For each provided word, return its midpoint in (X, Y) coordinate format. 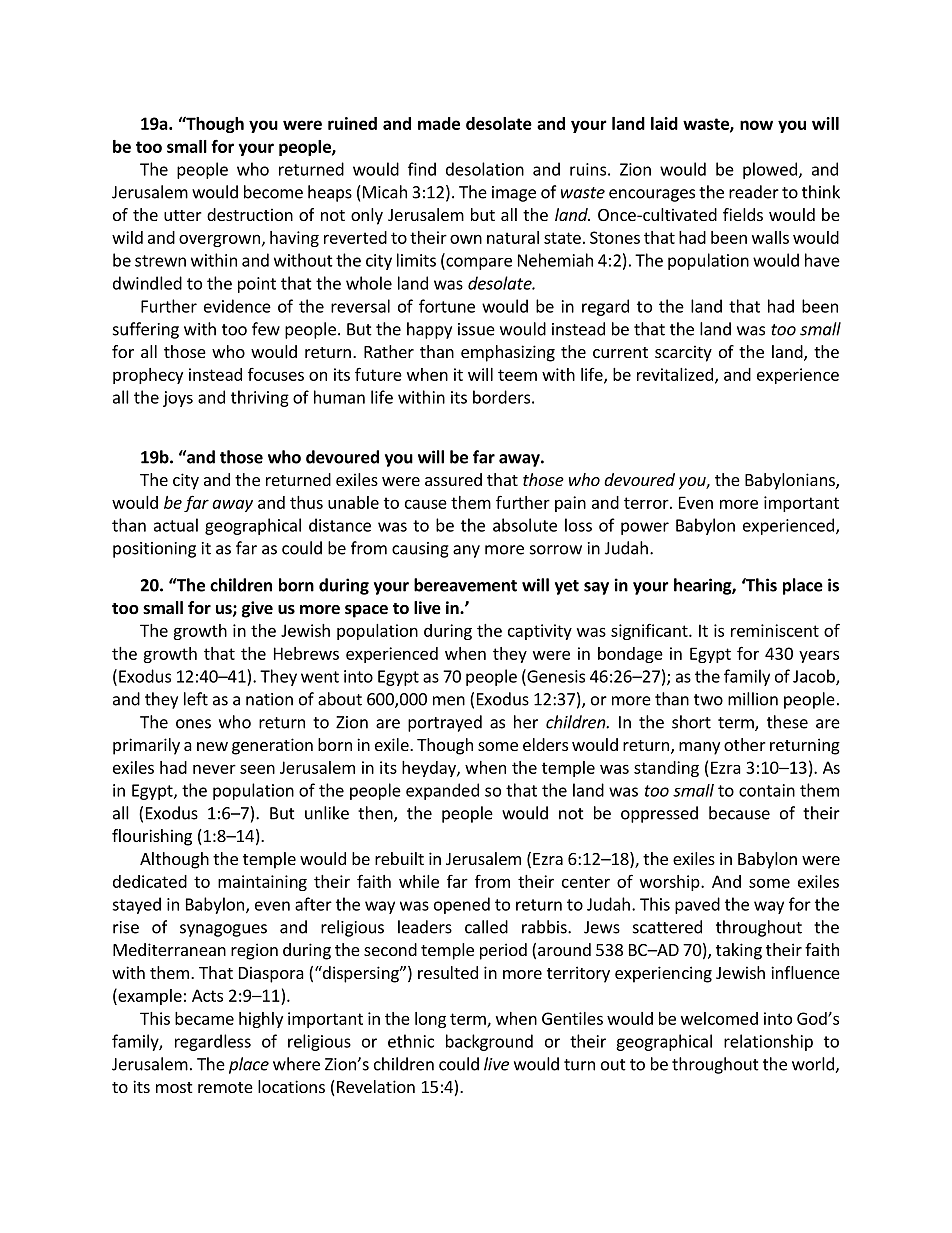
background (489, 1042)
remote (225, 1087)
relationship (768, 1042)
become (273, 192)
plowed (770, 170)
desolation (485, 169)
